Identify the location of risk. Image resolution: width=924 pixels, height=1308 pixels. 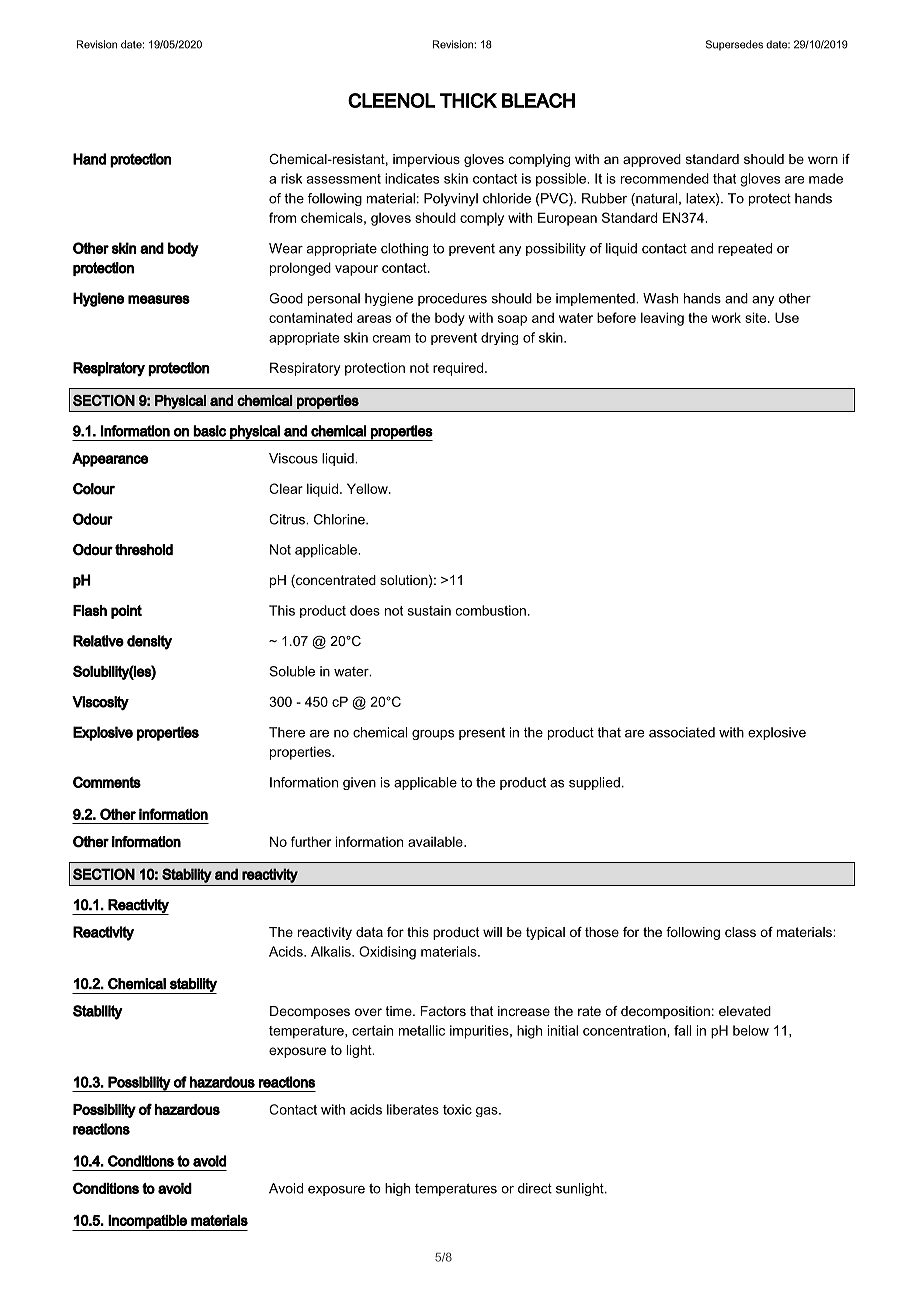
(291, 178).
